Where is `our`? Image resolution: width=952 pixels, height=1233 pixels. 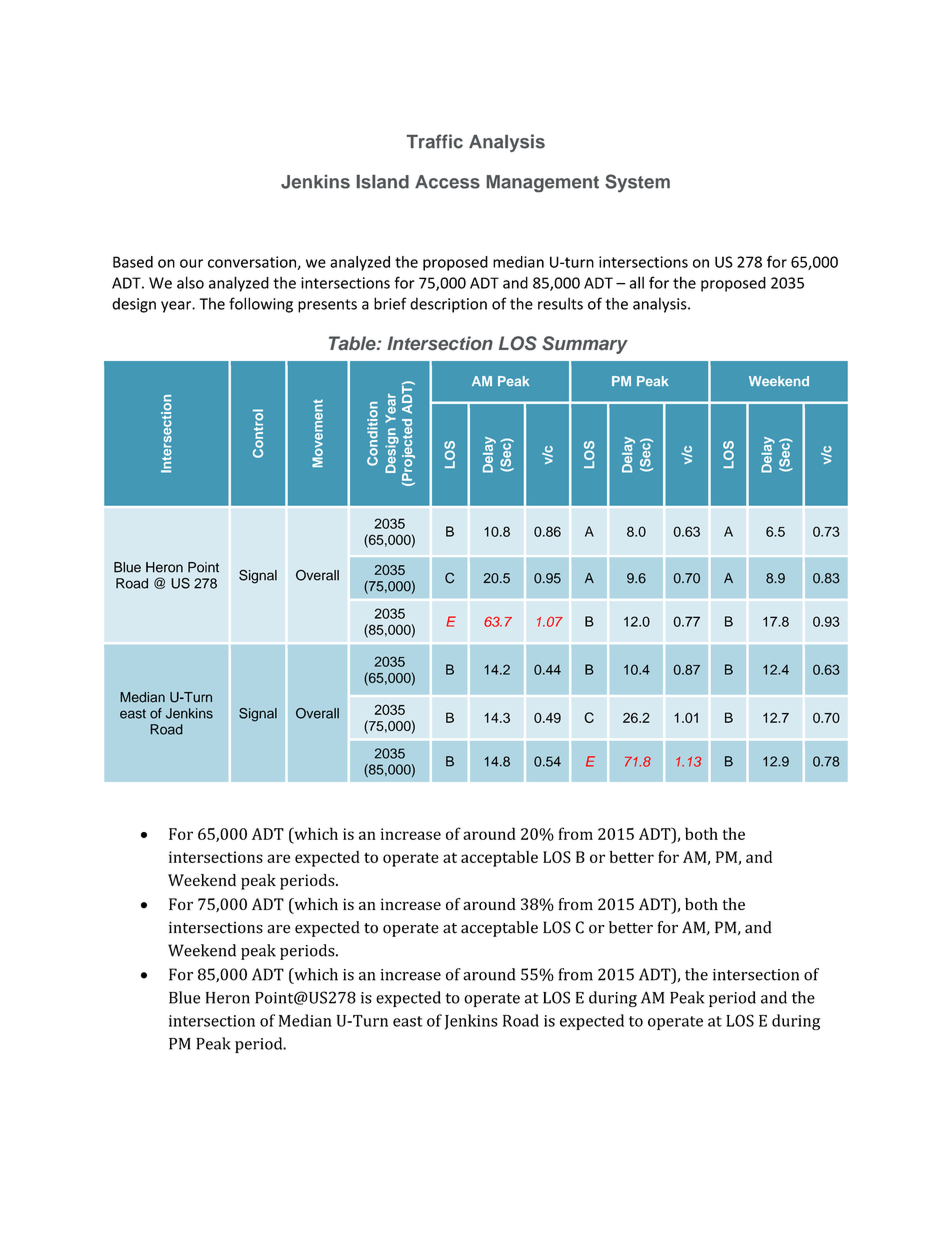
our is located at coordinates (191, 263).
